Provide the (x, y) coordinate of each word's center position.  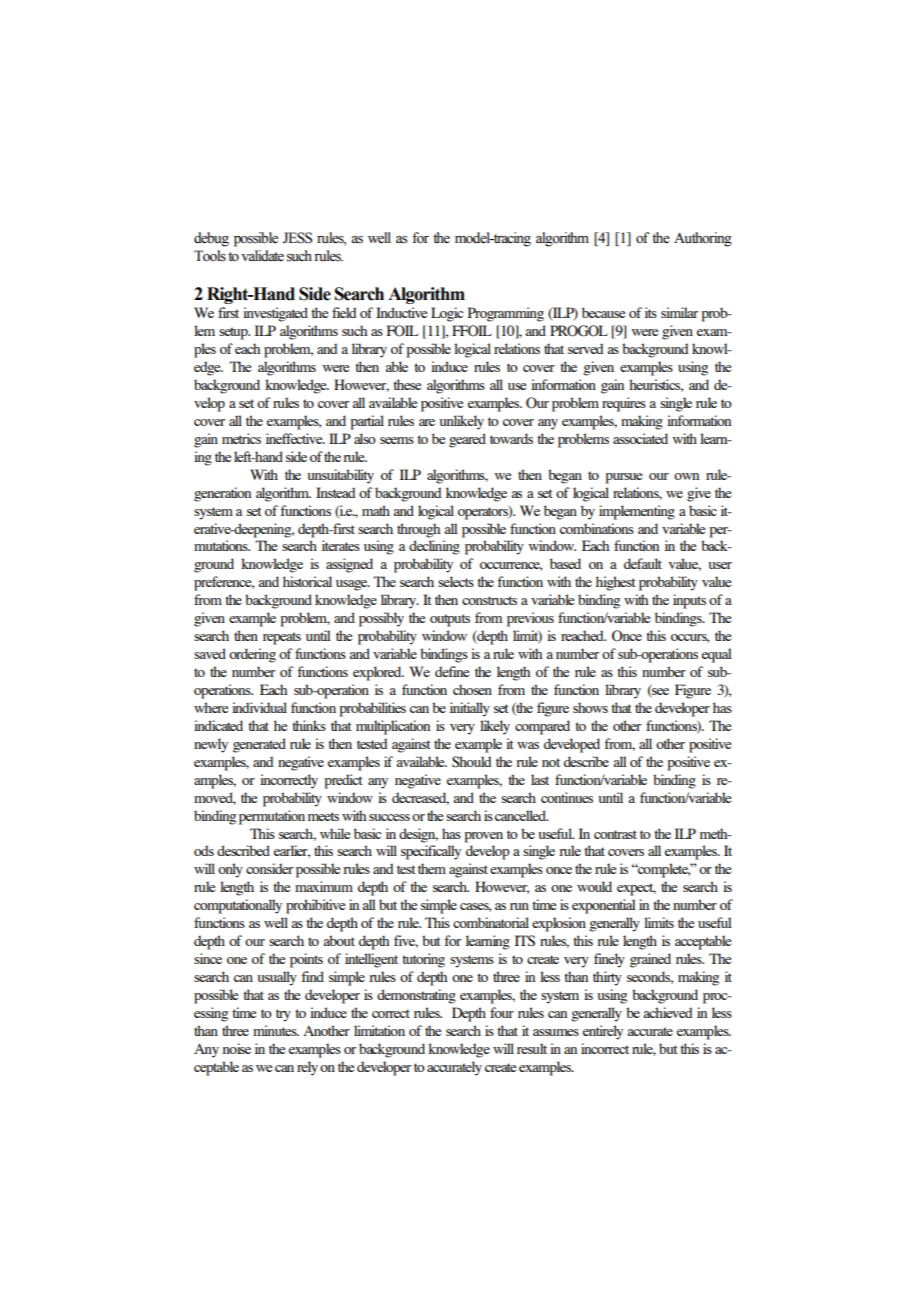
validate (262, 255)
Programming (506, 314)
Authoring (703, 239)
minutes (276, 1030)
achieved (668, 1012)
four (502, 1012)
